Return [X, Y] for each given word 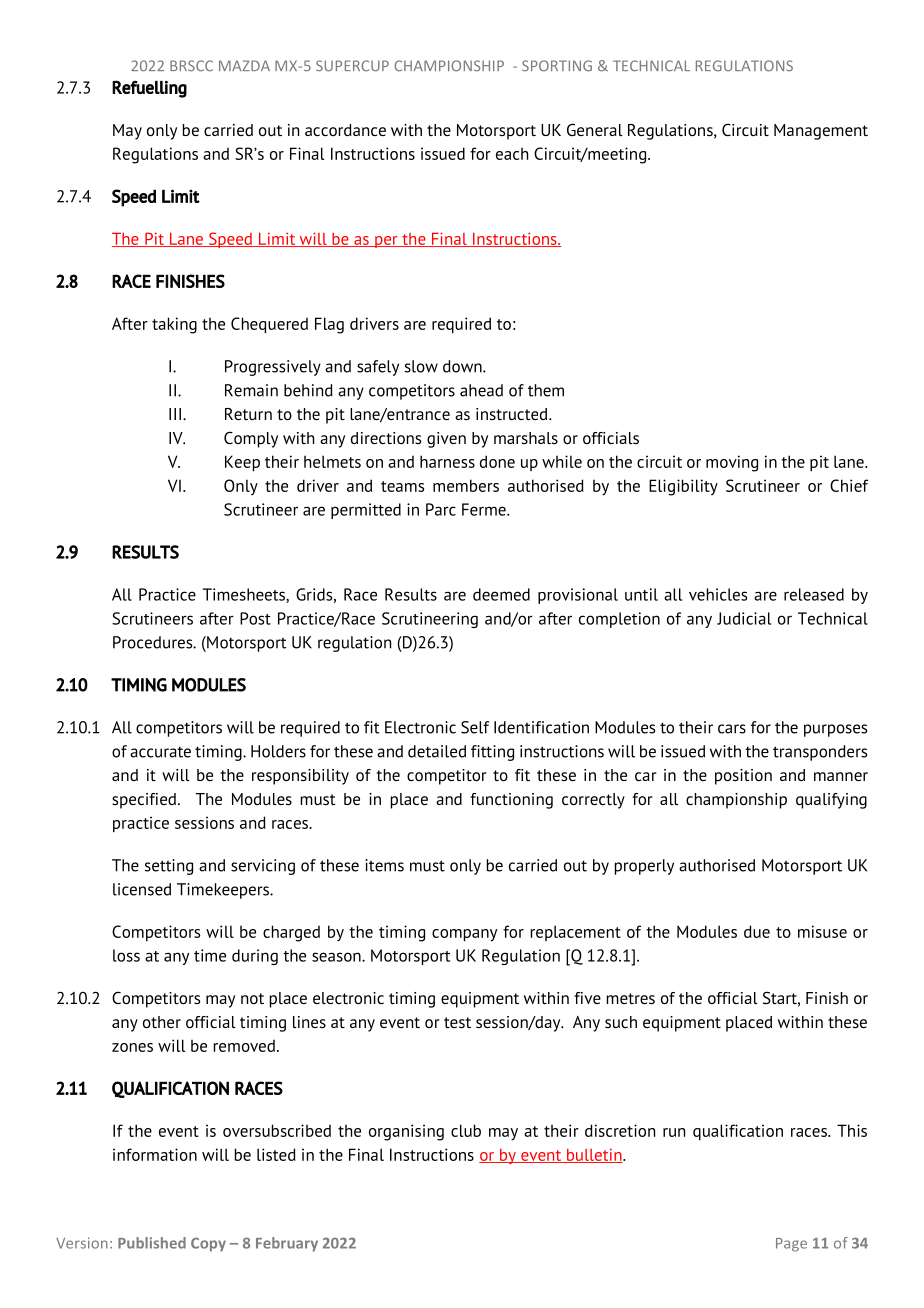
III [175, 414]
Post [255, 618]
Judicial [744, 618]
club [466, 1130]
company [464, 935]
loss [126, 955]
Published [152, 1243]
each [512, 154]
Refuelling [149, 89]
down [463, 366]
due [757, 931]
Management [821, 132]
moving [732, 463]
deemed [501, 594]
